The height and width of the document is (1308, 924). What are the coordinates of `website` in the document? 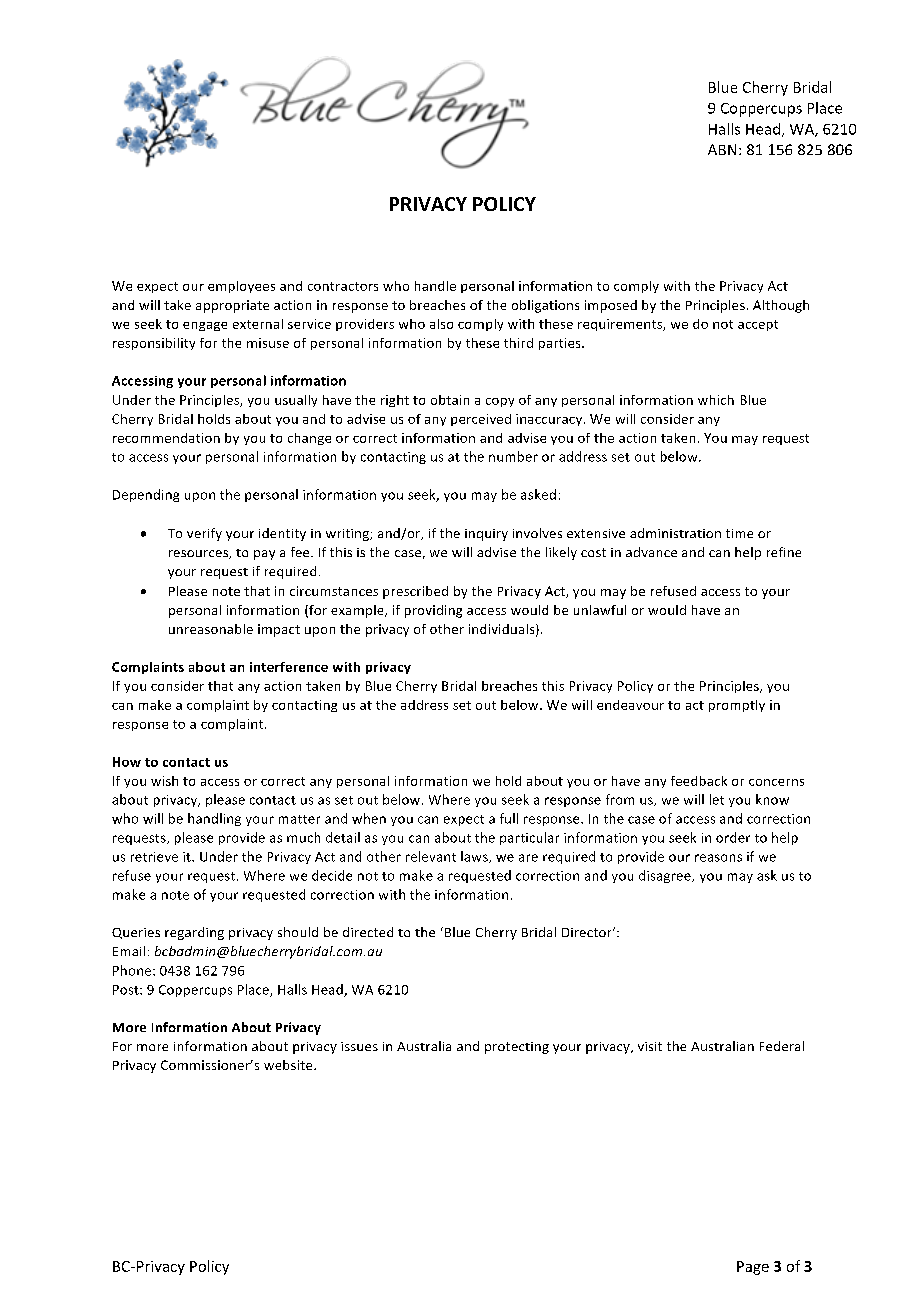 It's located at (289, 1065).
